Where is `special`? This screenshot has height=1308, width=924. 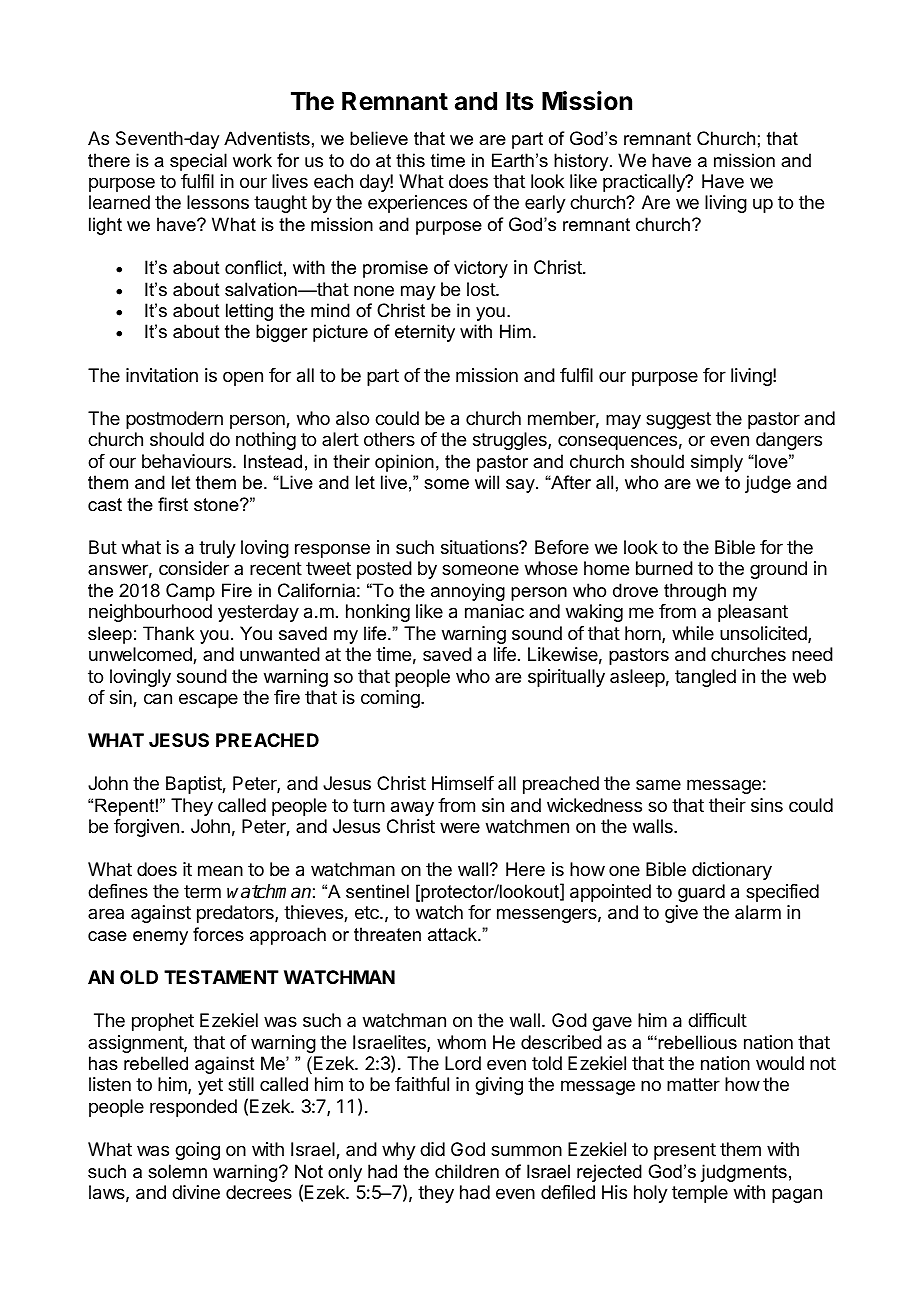 special is located at coordinates (198, 162).
